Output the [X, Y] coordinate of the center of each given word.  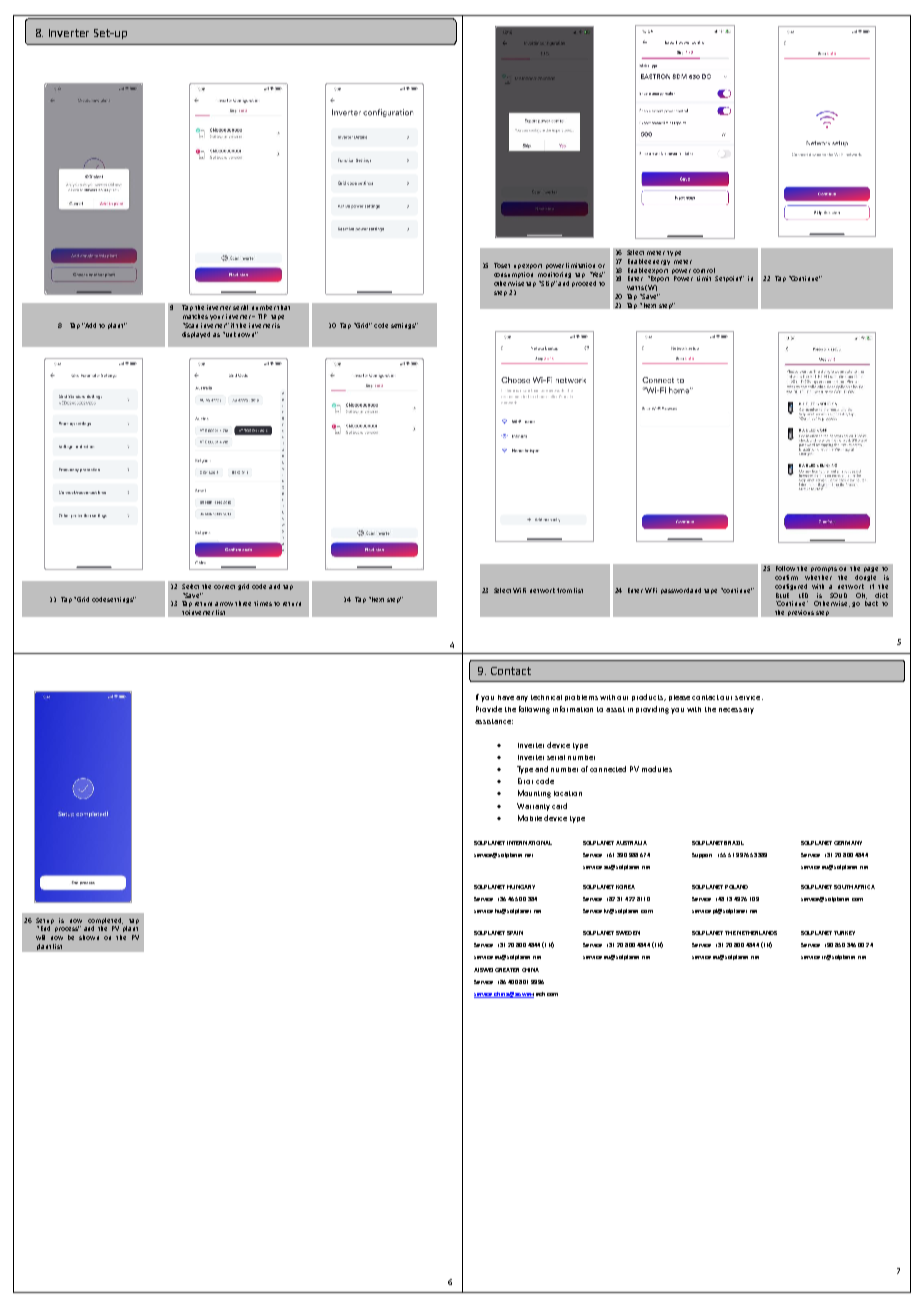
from [564, 590]
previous [801, 613]
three [243, 603]
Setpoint [729, 279]
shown [89, 937]
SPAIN [515, 933]
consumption [513, 275]
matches [195, 316]
